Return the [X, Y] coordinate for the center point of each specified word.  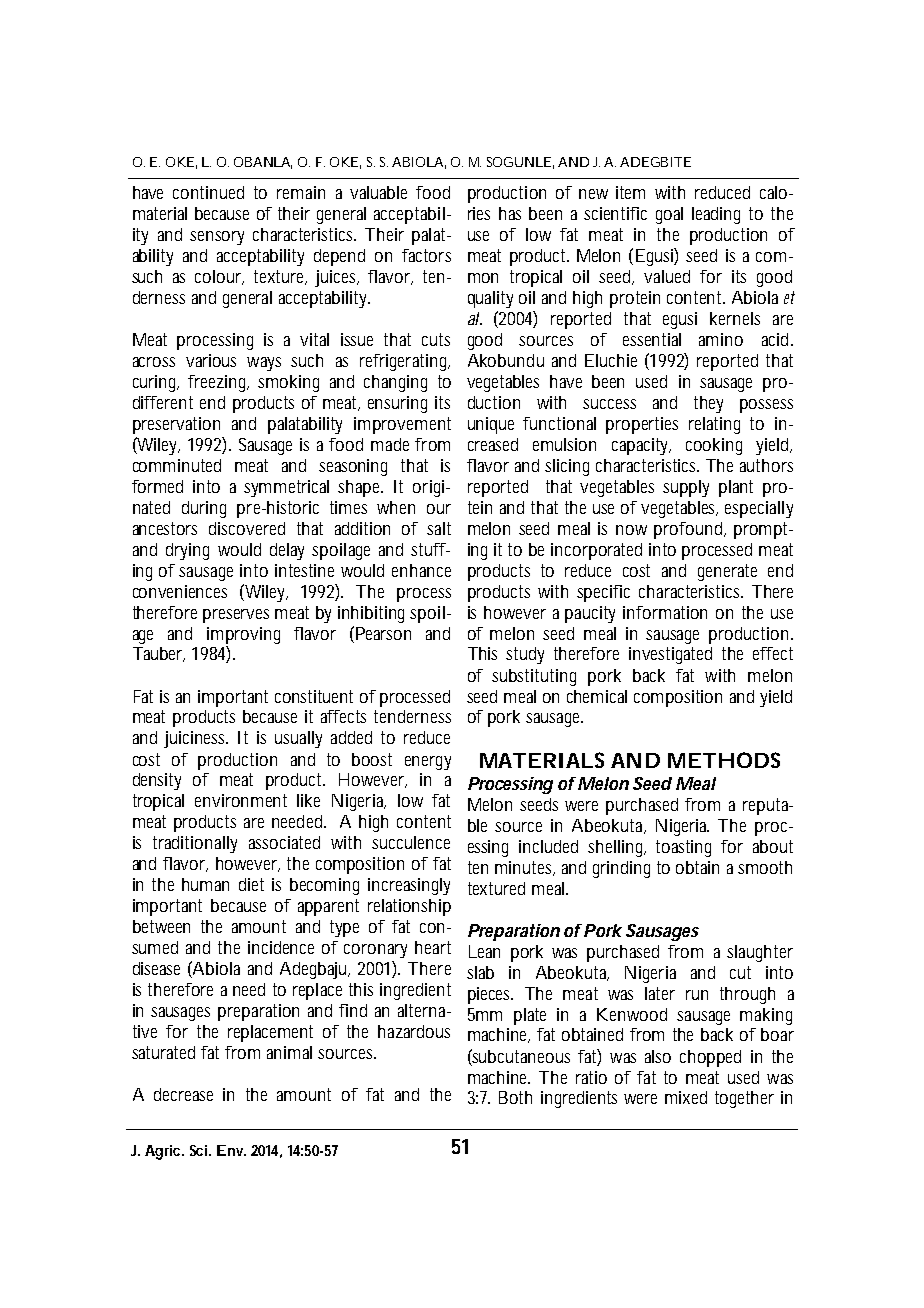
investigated [670, 655]
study [525, 655]
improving [243, 635]
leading [716, 215]
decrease [183, 1094]
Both [515, 1097]
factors [426, 255]
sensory [217, 238]
